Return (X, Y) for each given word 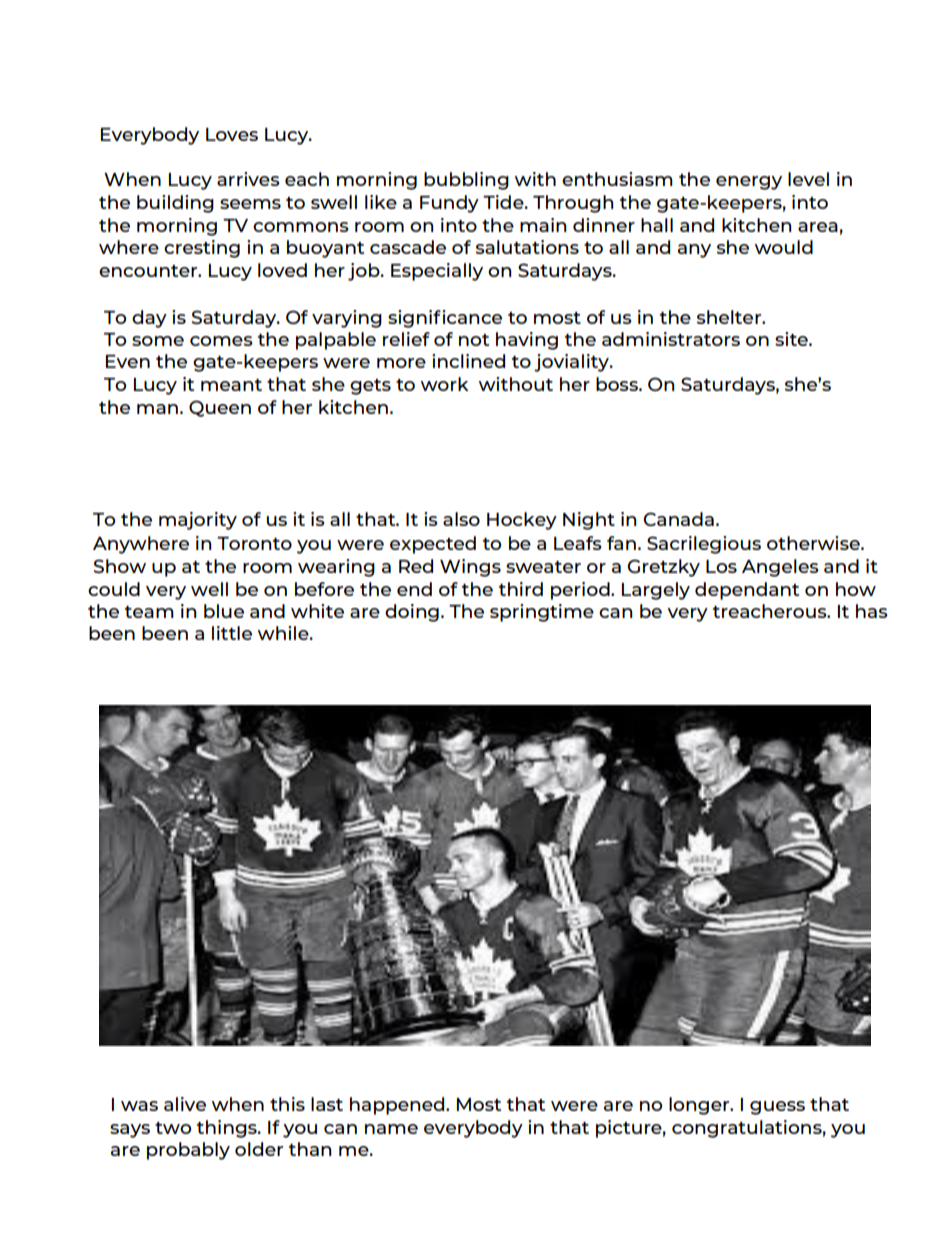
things (228, 1129)
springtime (542, 613)
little (232, 633)
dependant (747, 591)
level (808, 179)
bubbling (466, 181)
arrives (248, 179)
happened (398, 1106)
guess (777, 1108)
